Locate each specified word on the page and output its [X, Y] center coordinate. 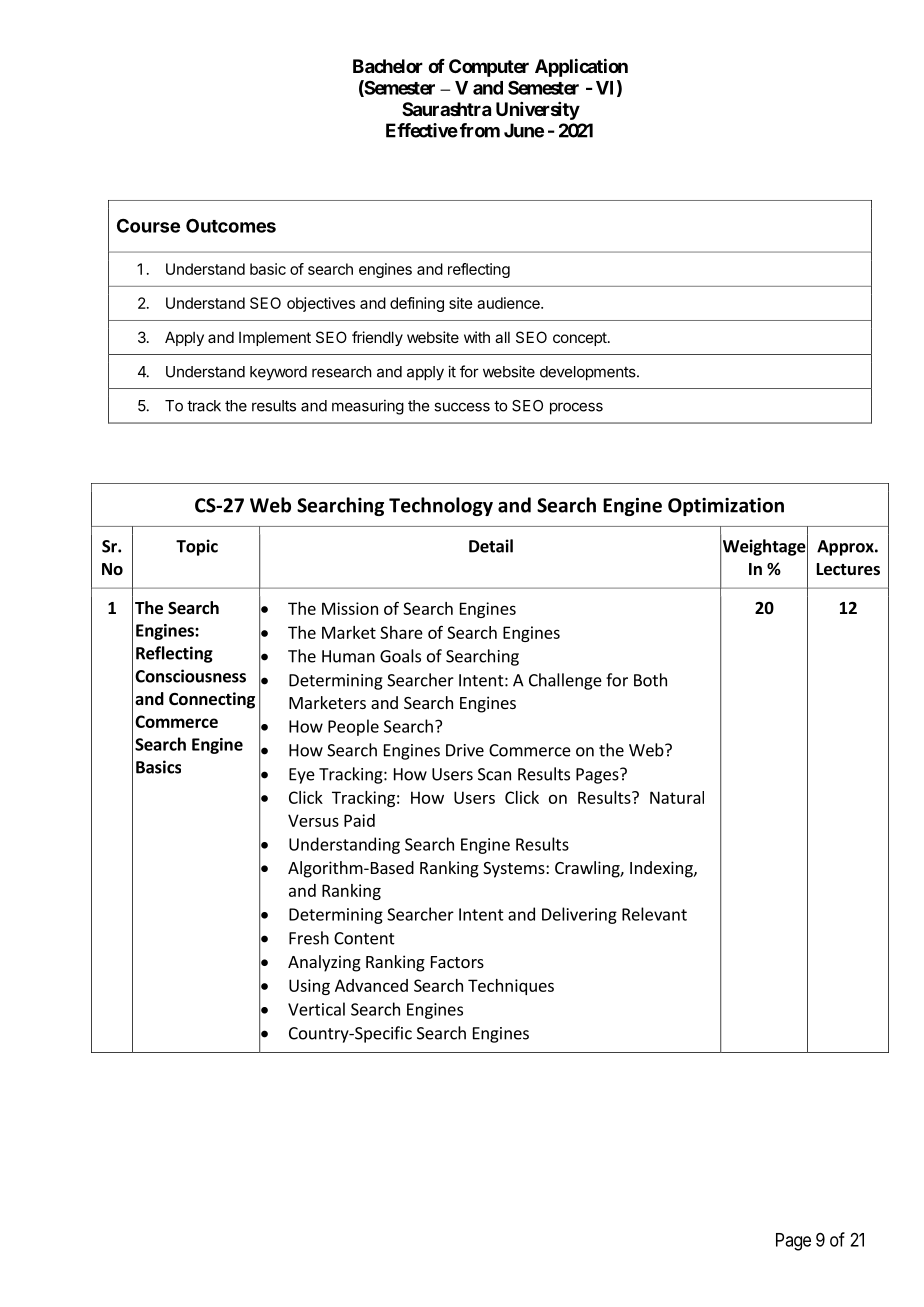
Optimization [726, 507]
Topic [197, 547]
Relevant [654, 914]
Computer [489, 68]
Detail [491, 546]
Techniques [511, 987]
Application [581, 67]
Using [309, 987]
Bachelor [388, 66]
